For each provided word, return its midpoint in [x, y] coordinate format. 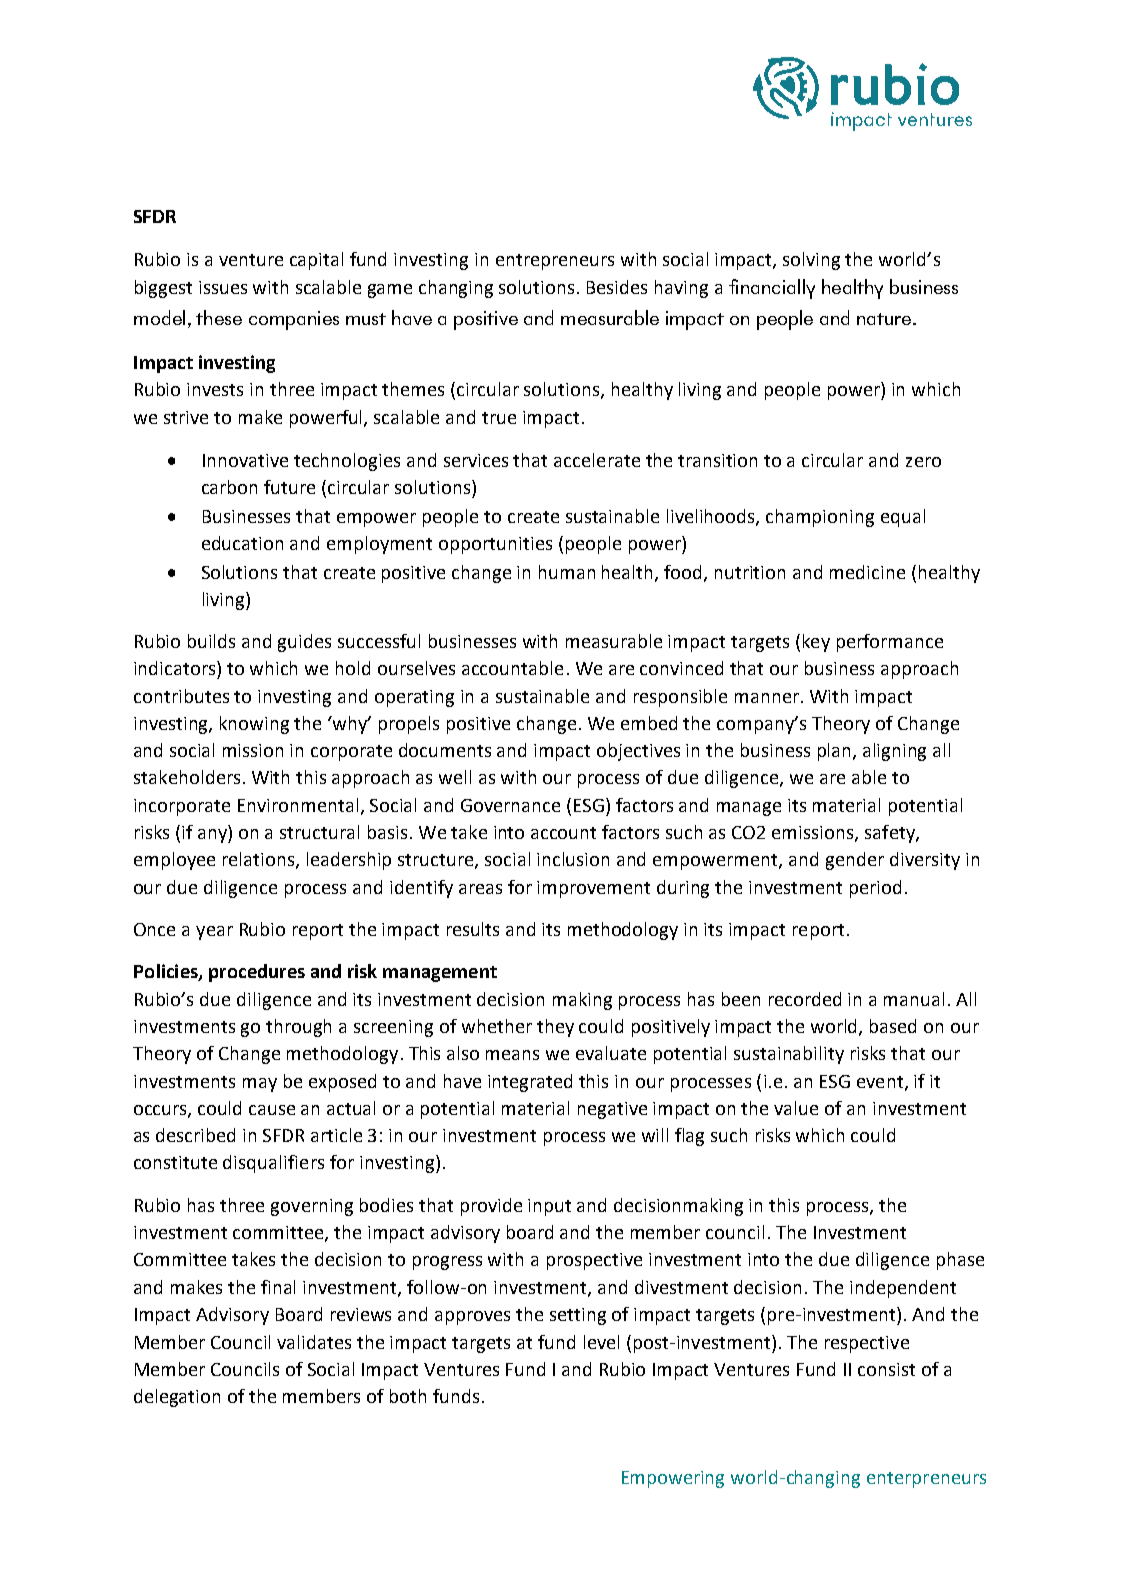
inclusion [573, 859]
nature [884, 319]
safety [891, 834]
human [567, 572]
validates [314, 1342]
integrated [530, 1083]
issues [223, 287]
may [260, 1085]
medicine [867, 572]
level [601, 1342]
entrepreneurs [555, 262]
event [880, 1082]
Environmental [298, 805]
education [242, 543]
